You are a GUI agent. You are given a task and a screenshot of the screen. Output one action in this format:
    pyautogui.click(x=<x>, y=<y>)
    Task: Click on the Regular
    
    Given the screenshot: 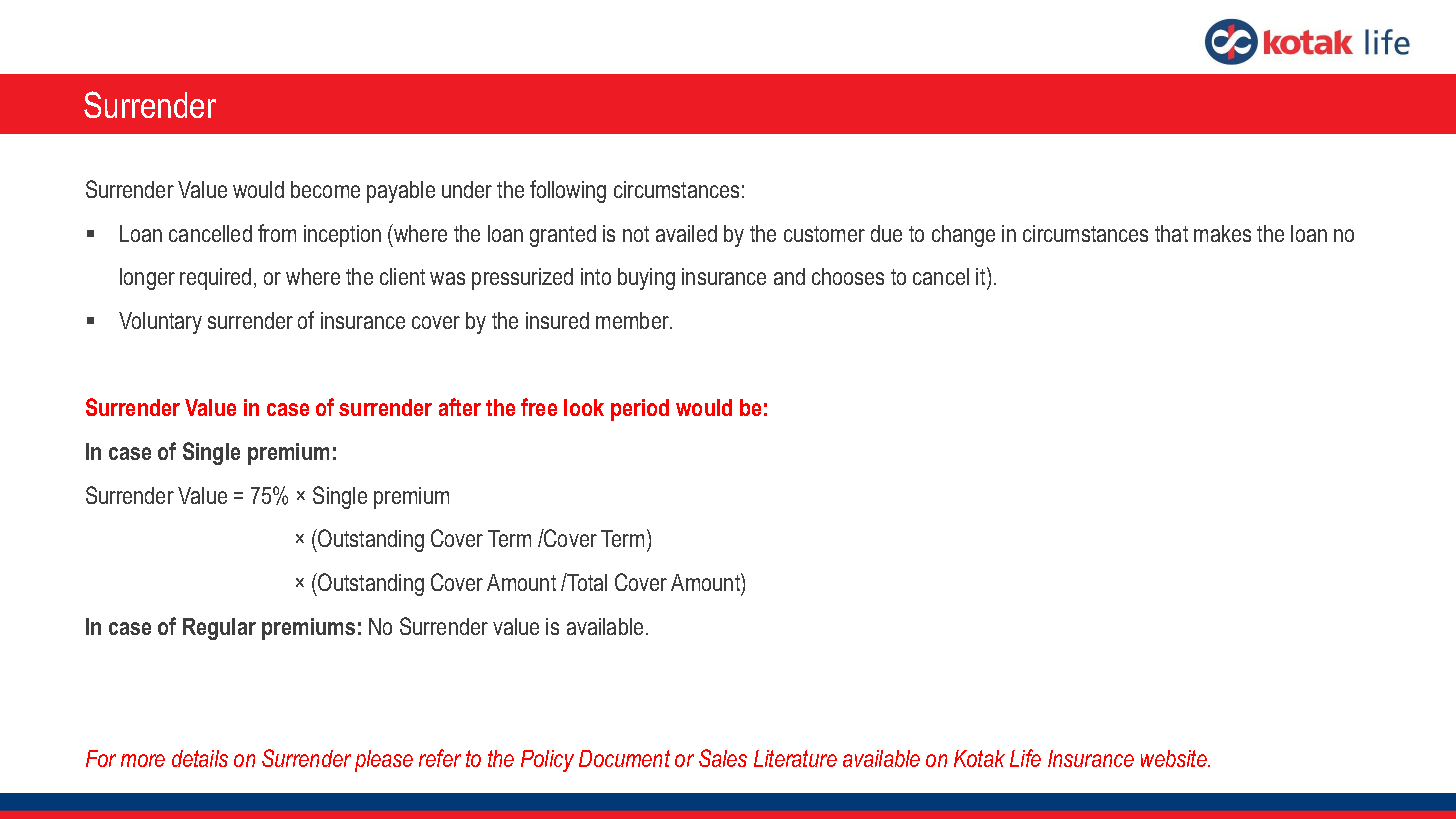 What is the action you would take?
    pyautogui.click(x=219, y=629)
